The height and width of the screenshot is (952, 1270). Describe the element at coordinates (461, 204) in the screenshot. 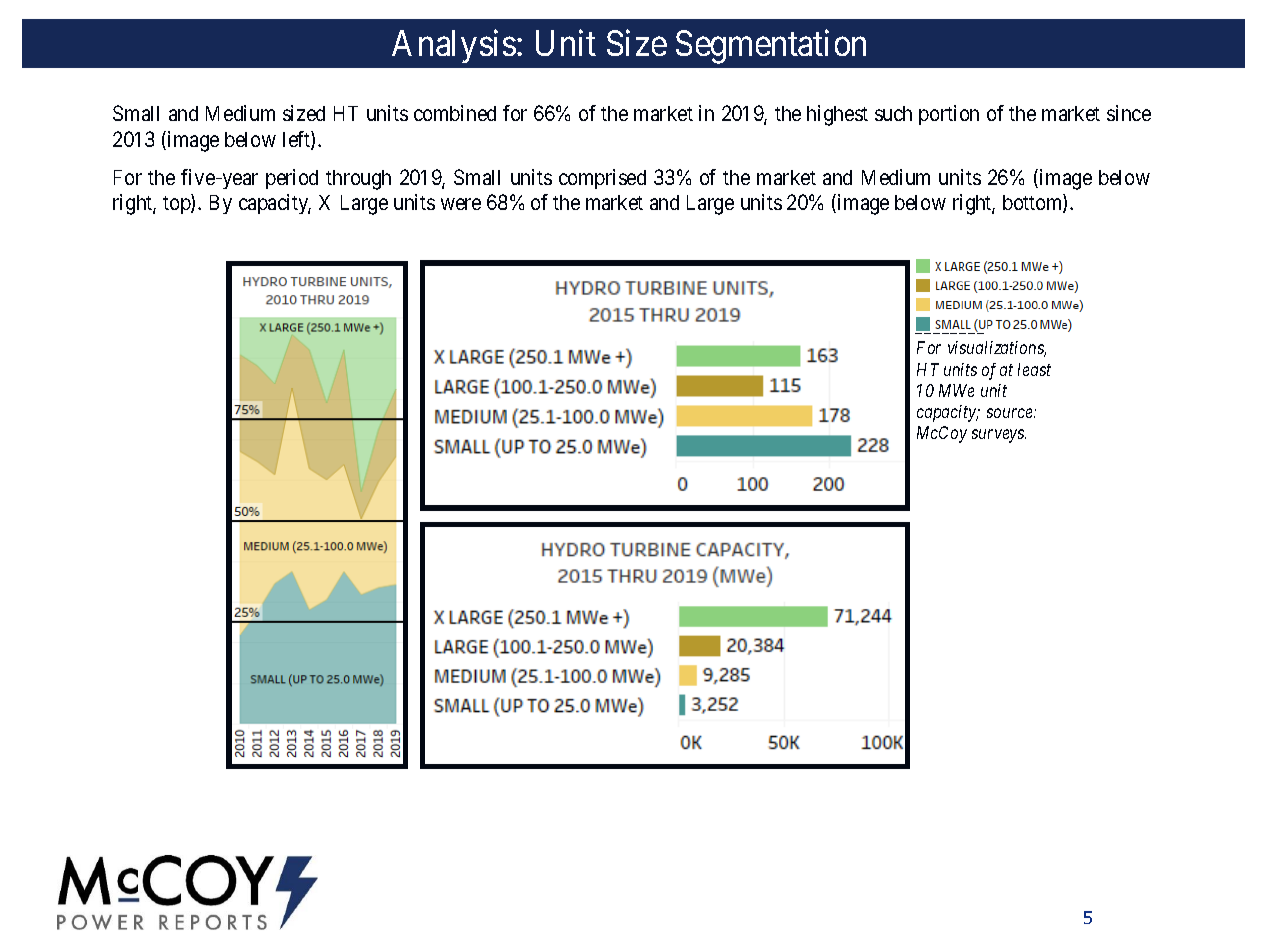

I see `were` at that location.
